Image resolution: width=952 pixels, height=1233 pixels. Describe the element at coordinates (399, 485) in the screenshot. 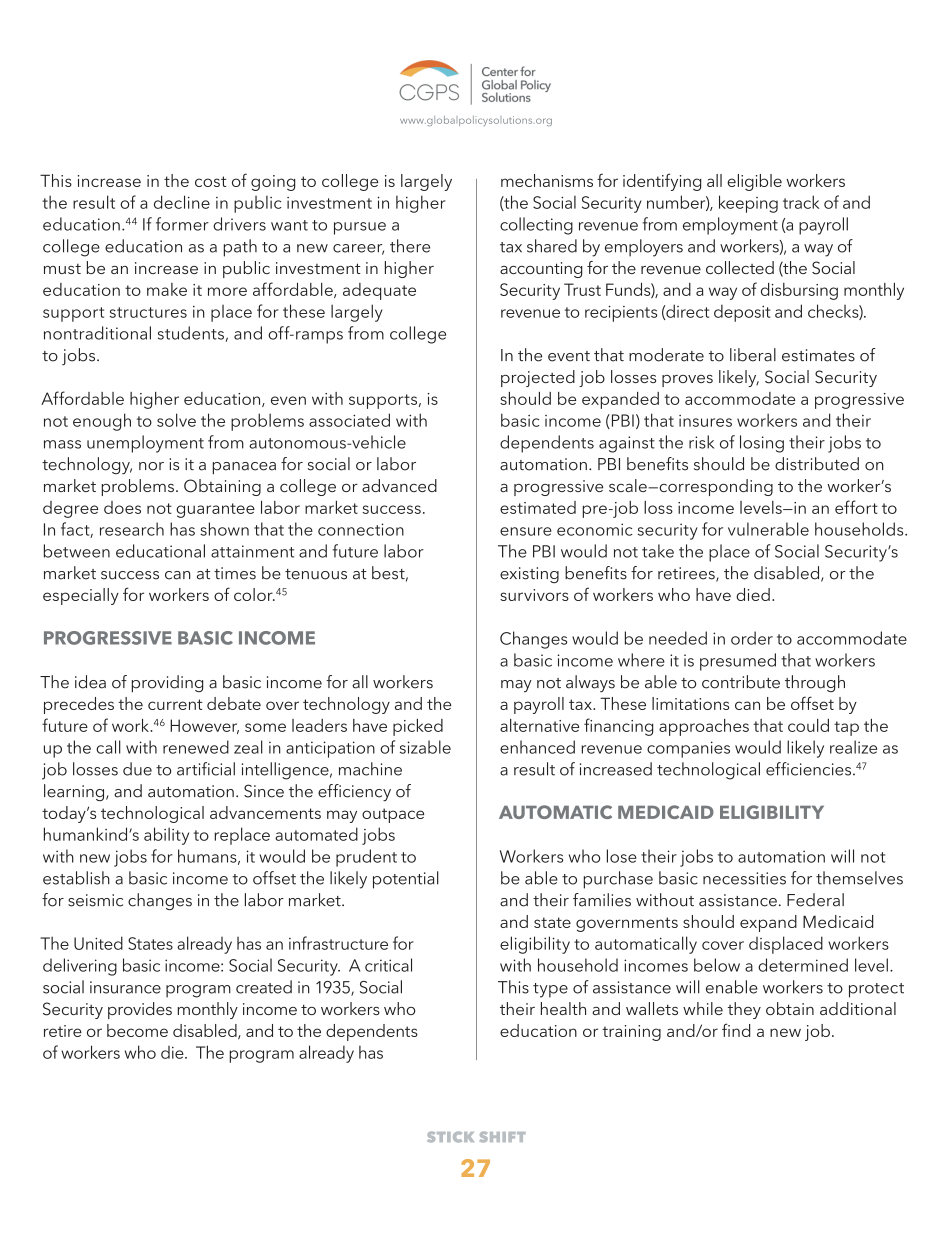

I see `advanced` at that location.
